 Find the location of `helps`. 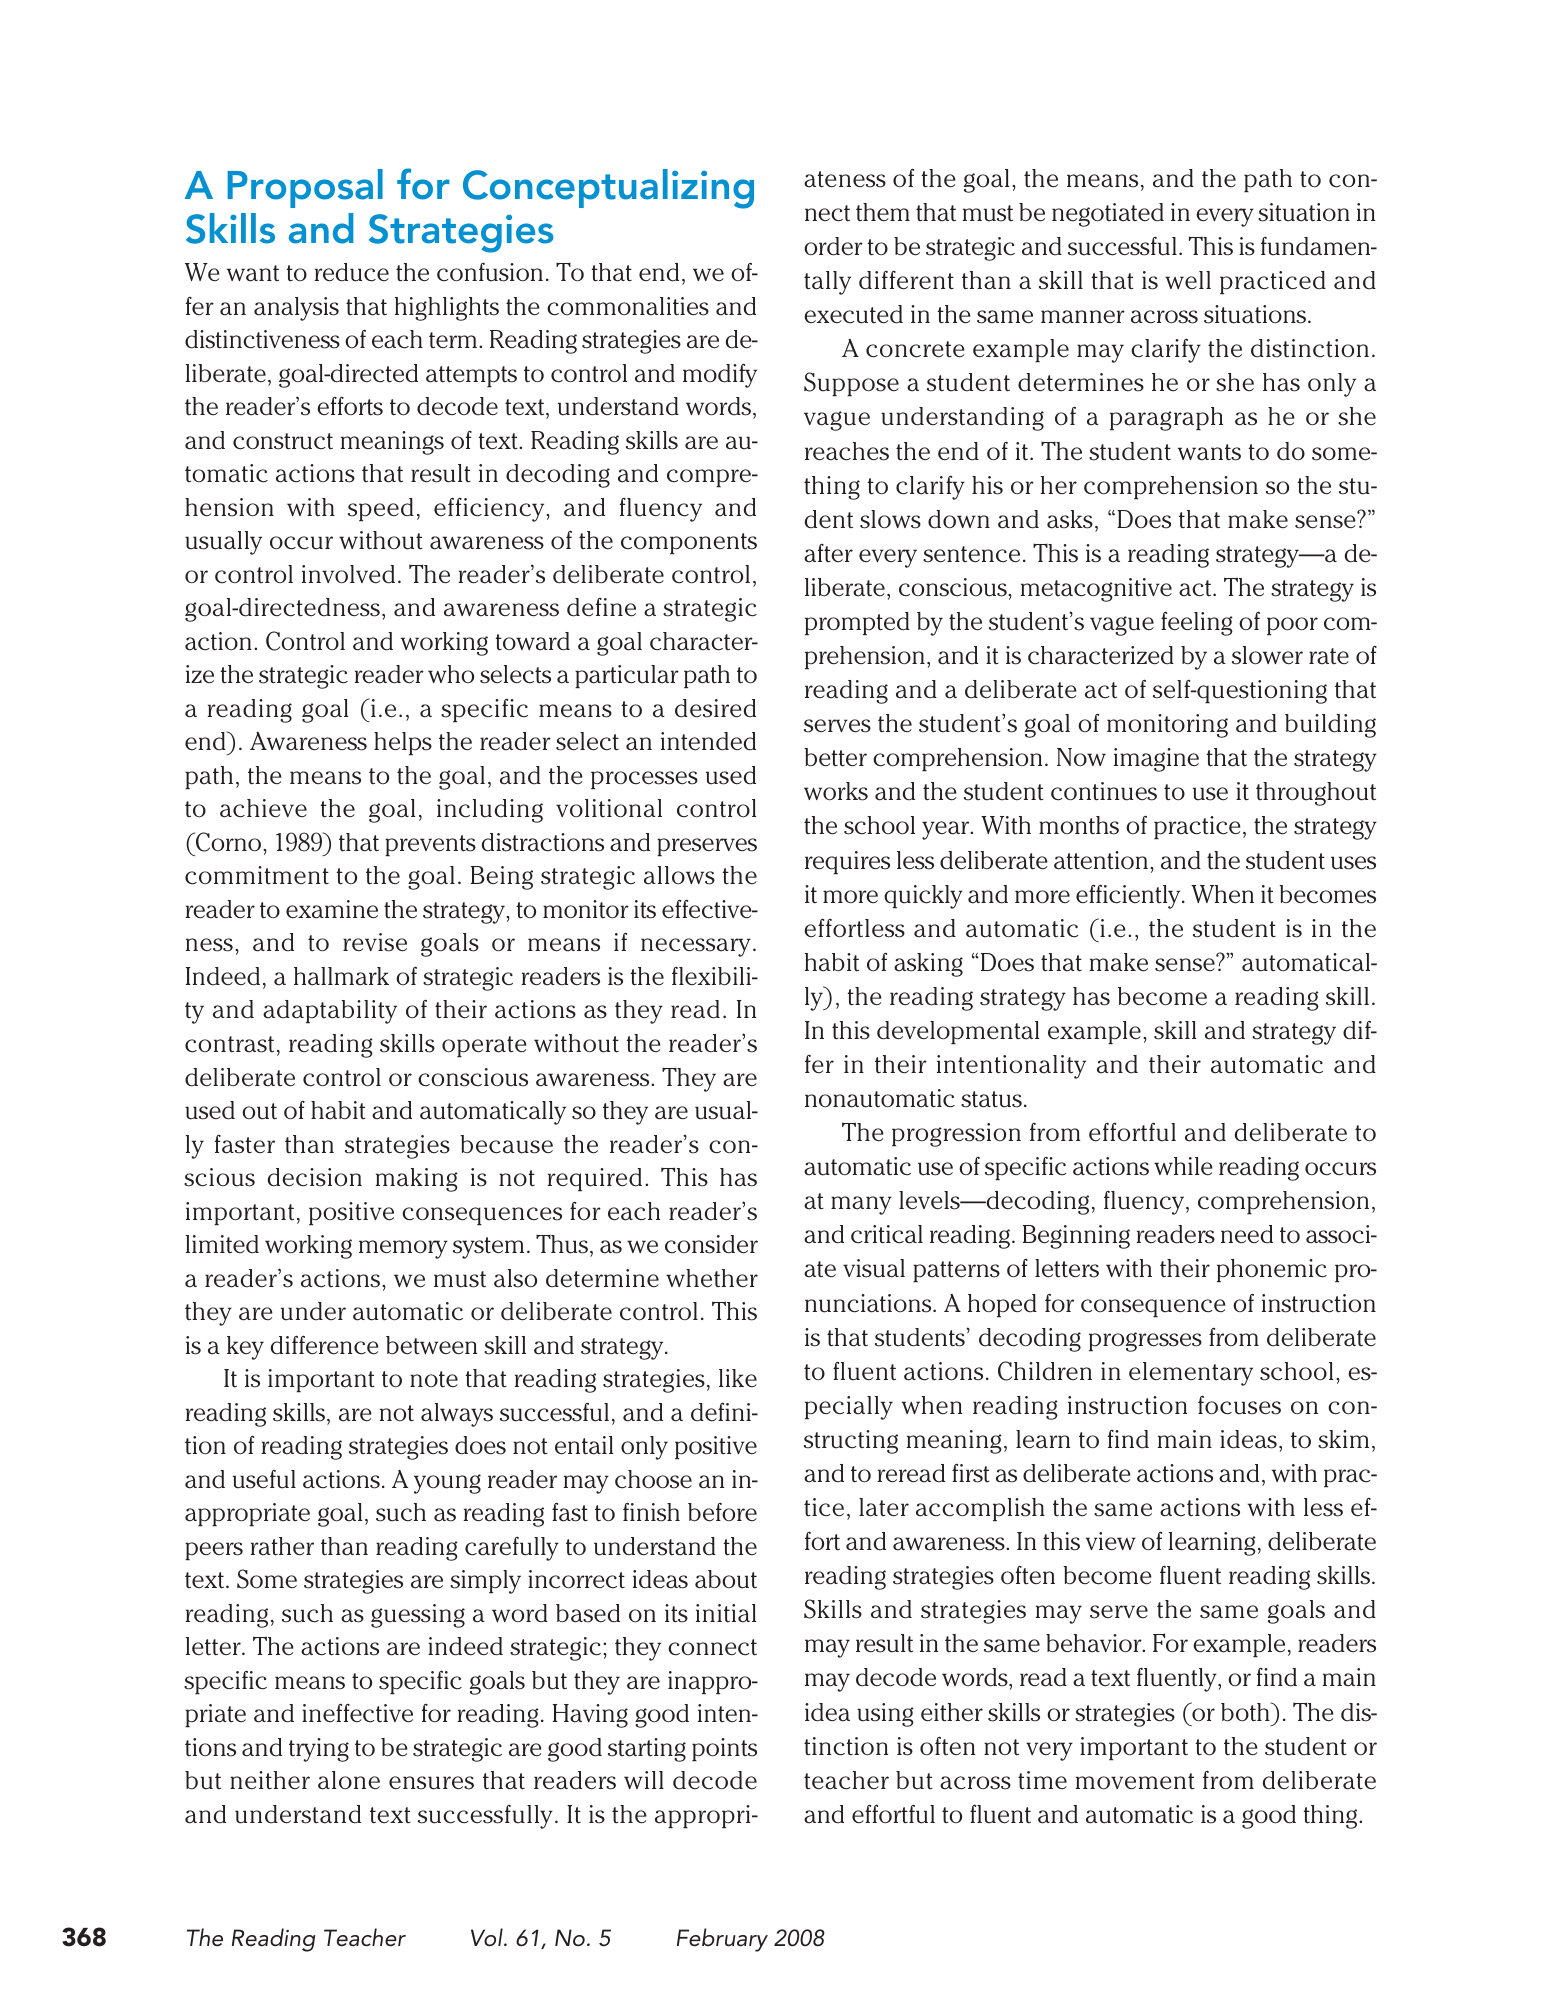

helps is located at coordinates (403, 743).
